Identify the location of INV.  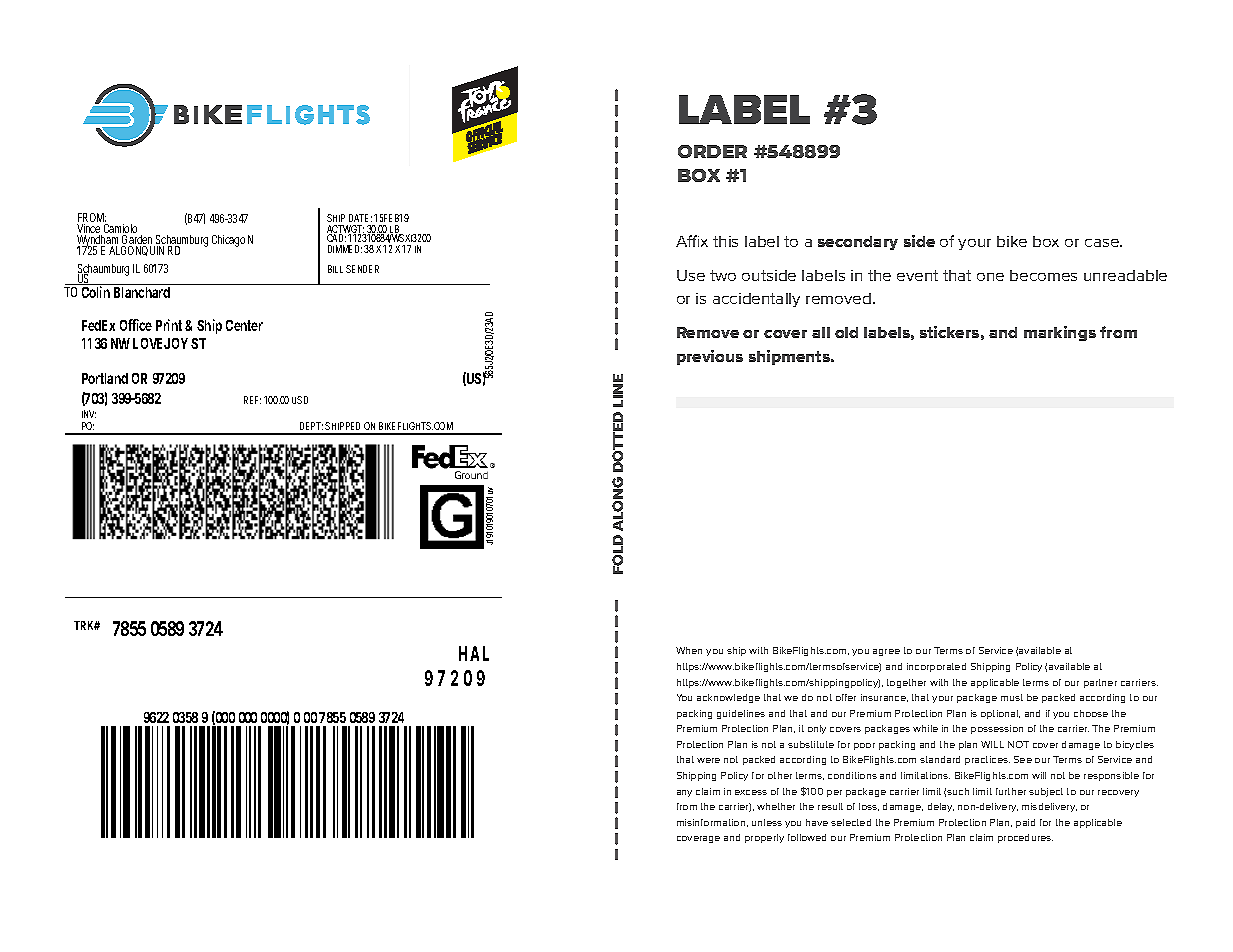
(89, 414).
